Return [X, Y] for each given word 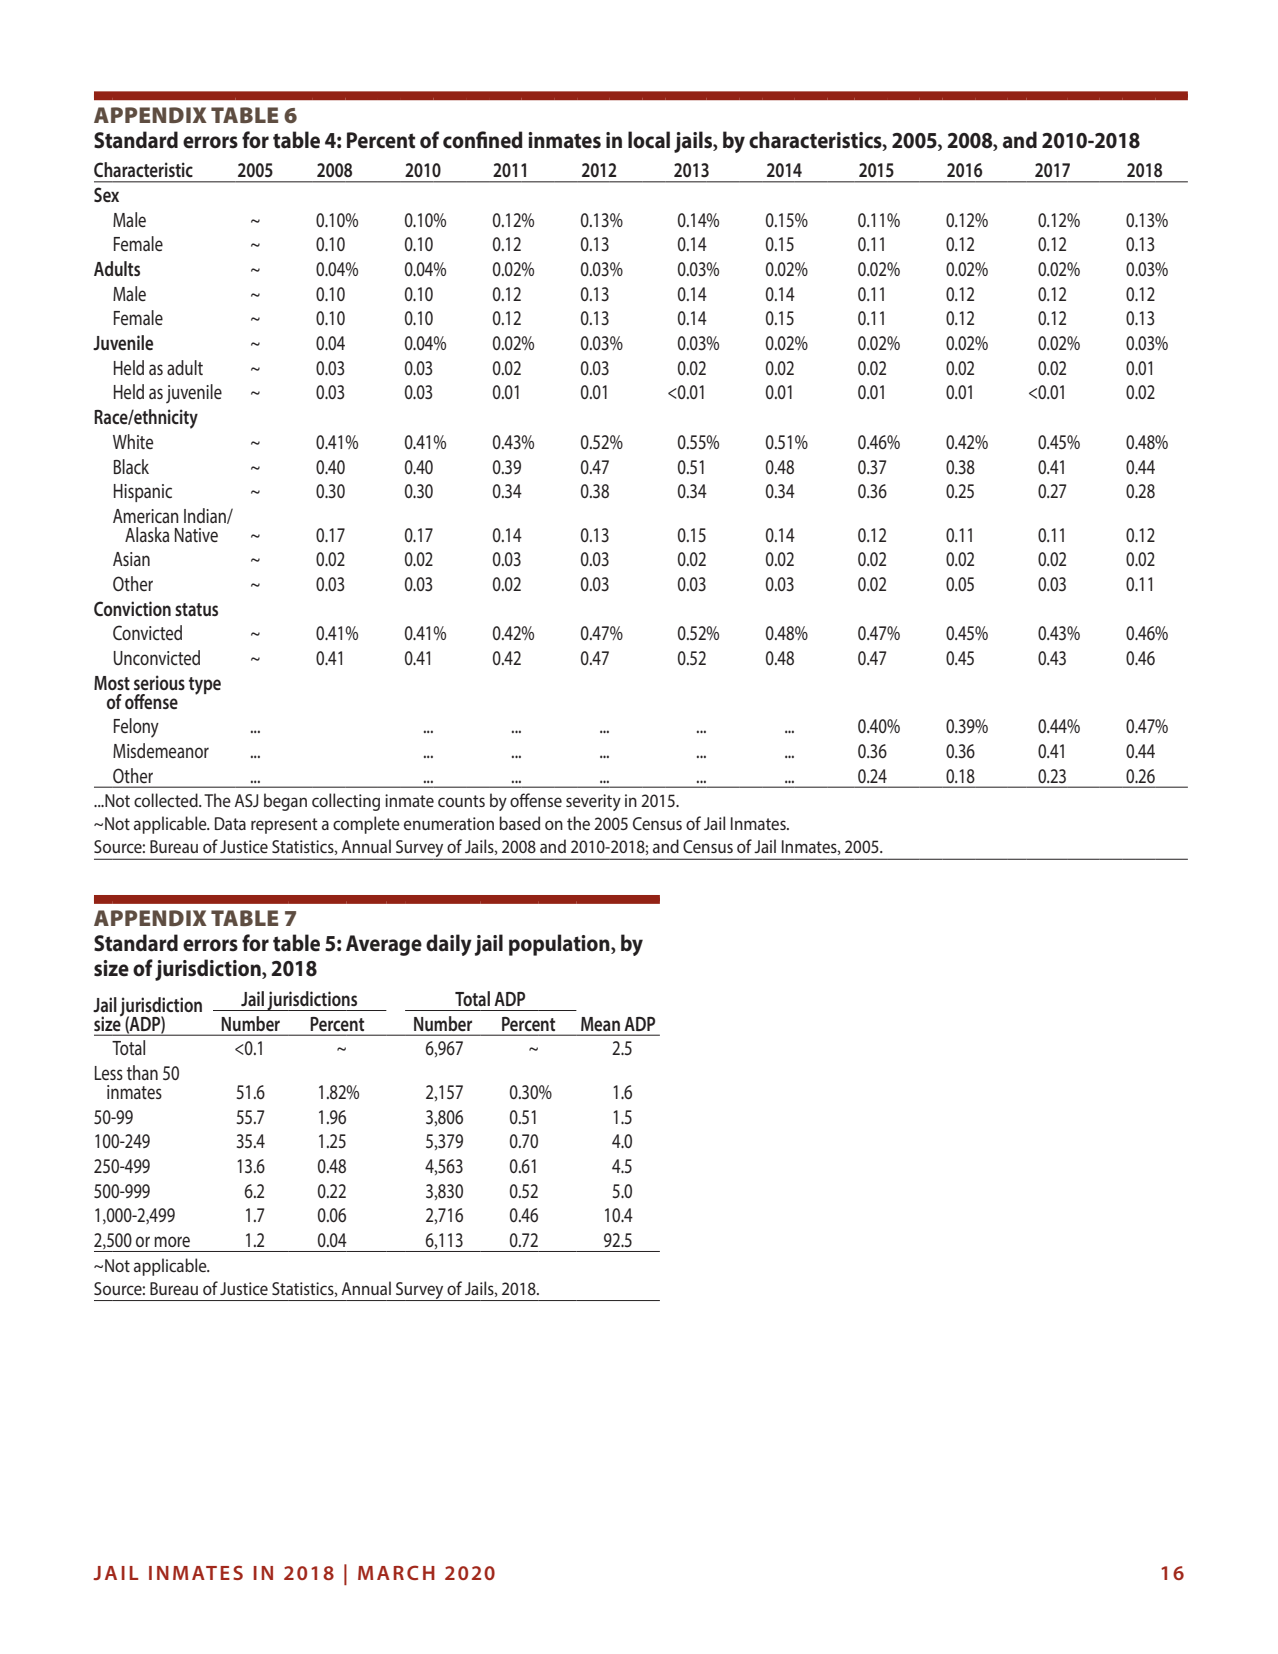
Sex [106, 194]
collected [167, 800]
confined [483, 140]
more [172, 1241]
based [519, 823]
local [649, 140]
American [146, 516]
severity [593, 802]
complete [366, 825]
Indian [206, 516]
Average [384, 945]
